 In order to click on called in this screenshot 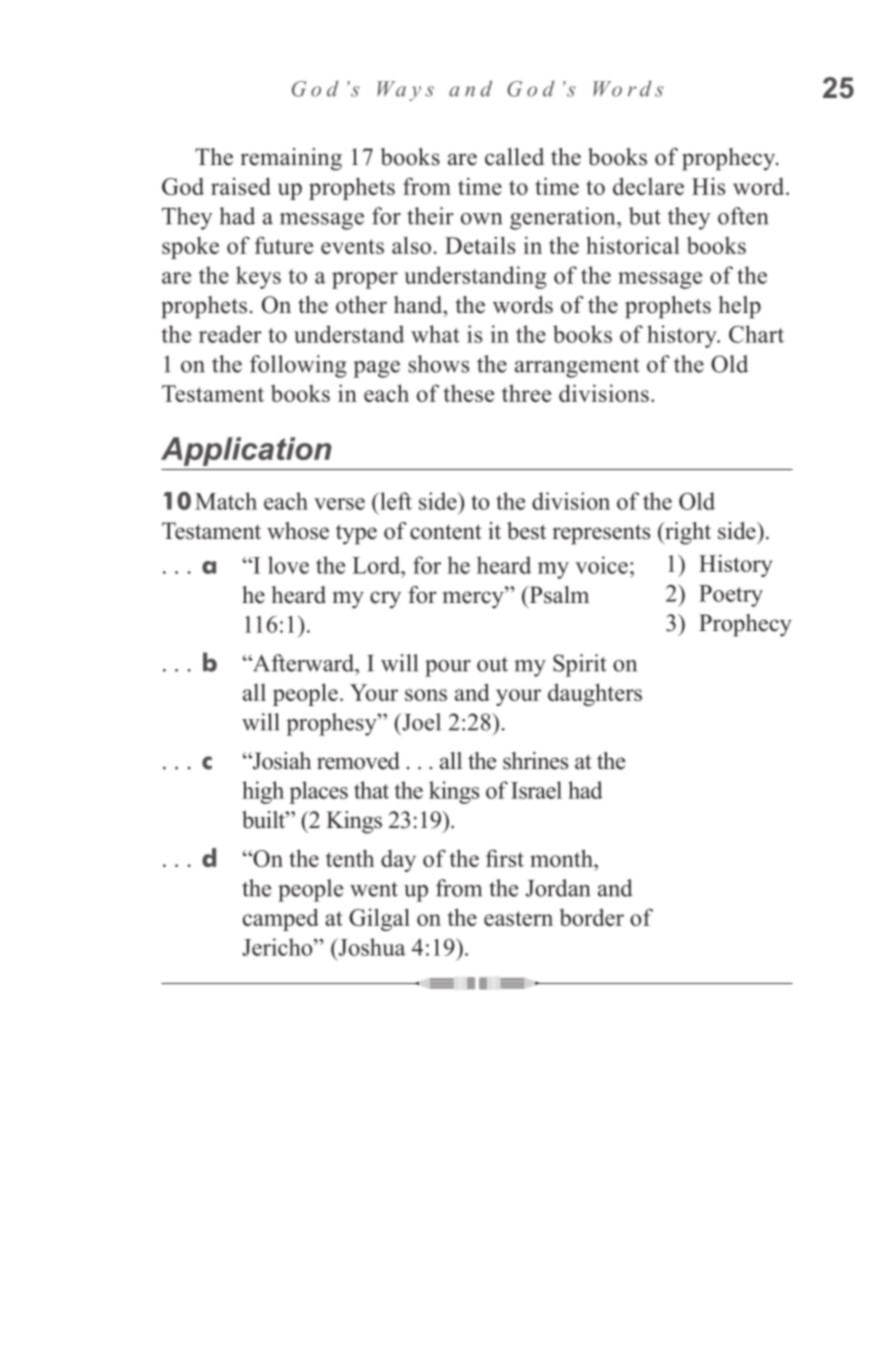, I will do `click(514, 157)`.
